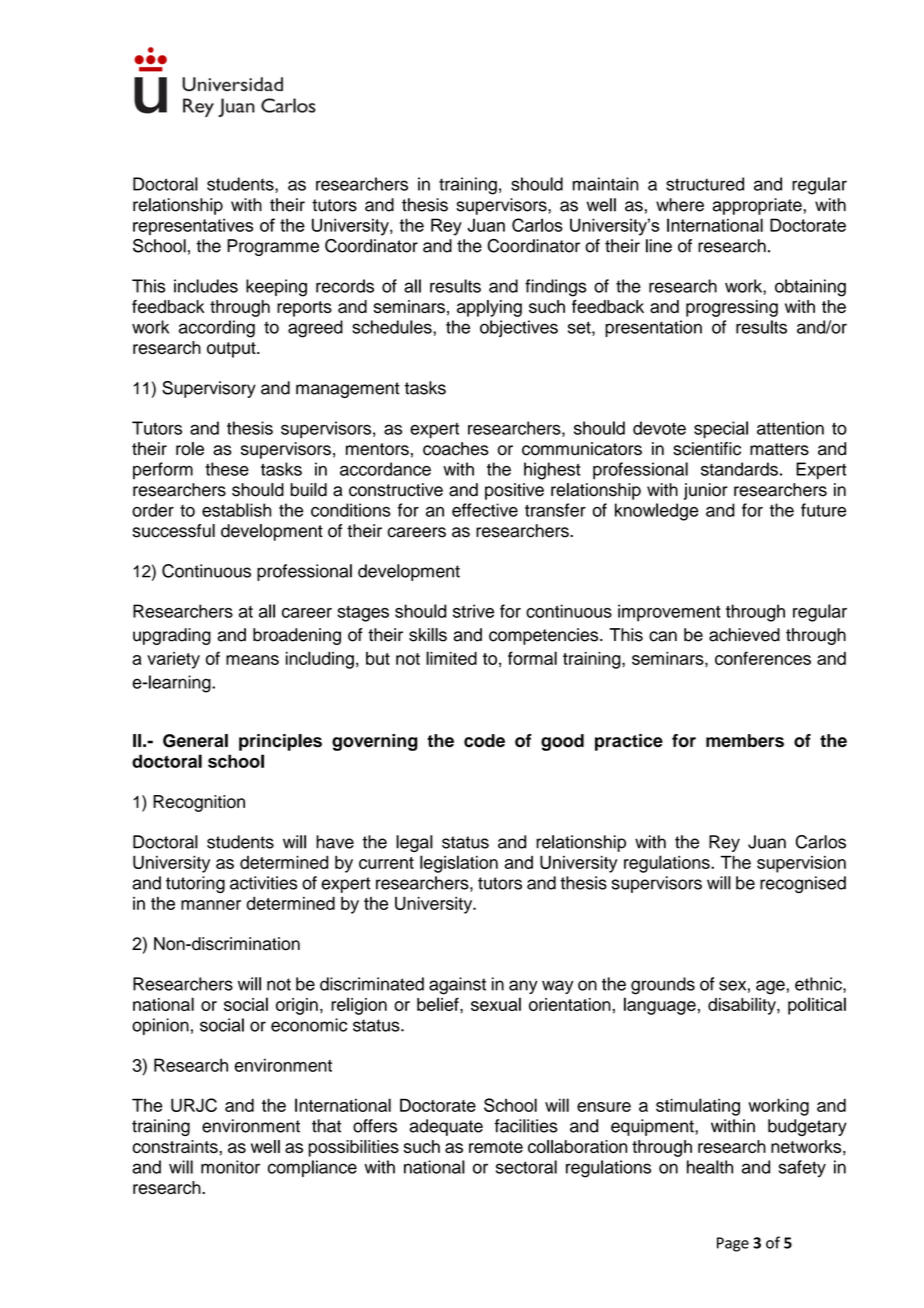  Describe the element at coordinates (803, 884) in the screenshot. I see `recognised` at that location.
